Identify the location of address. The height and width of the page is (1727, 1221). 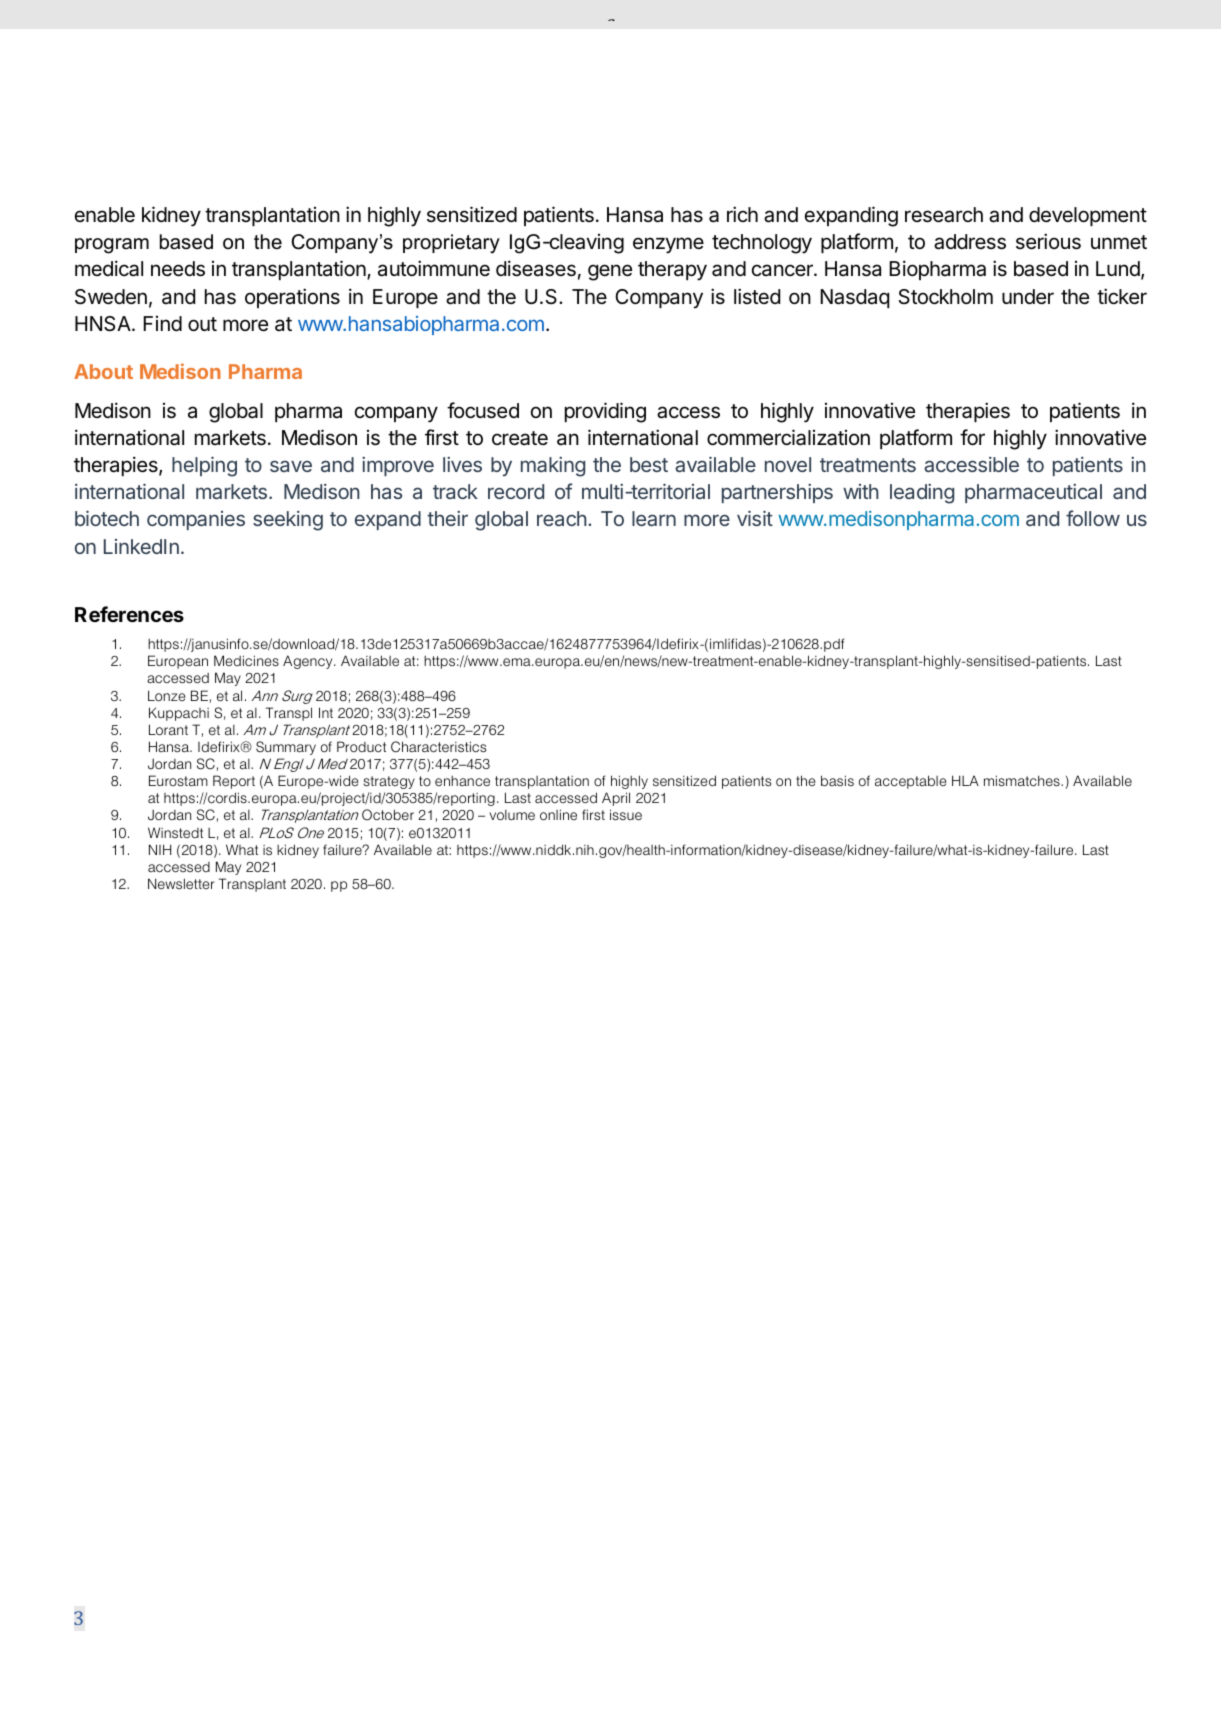
(970, 242).
